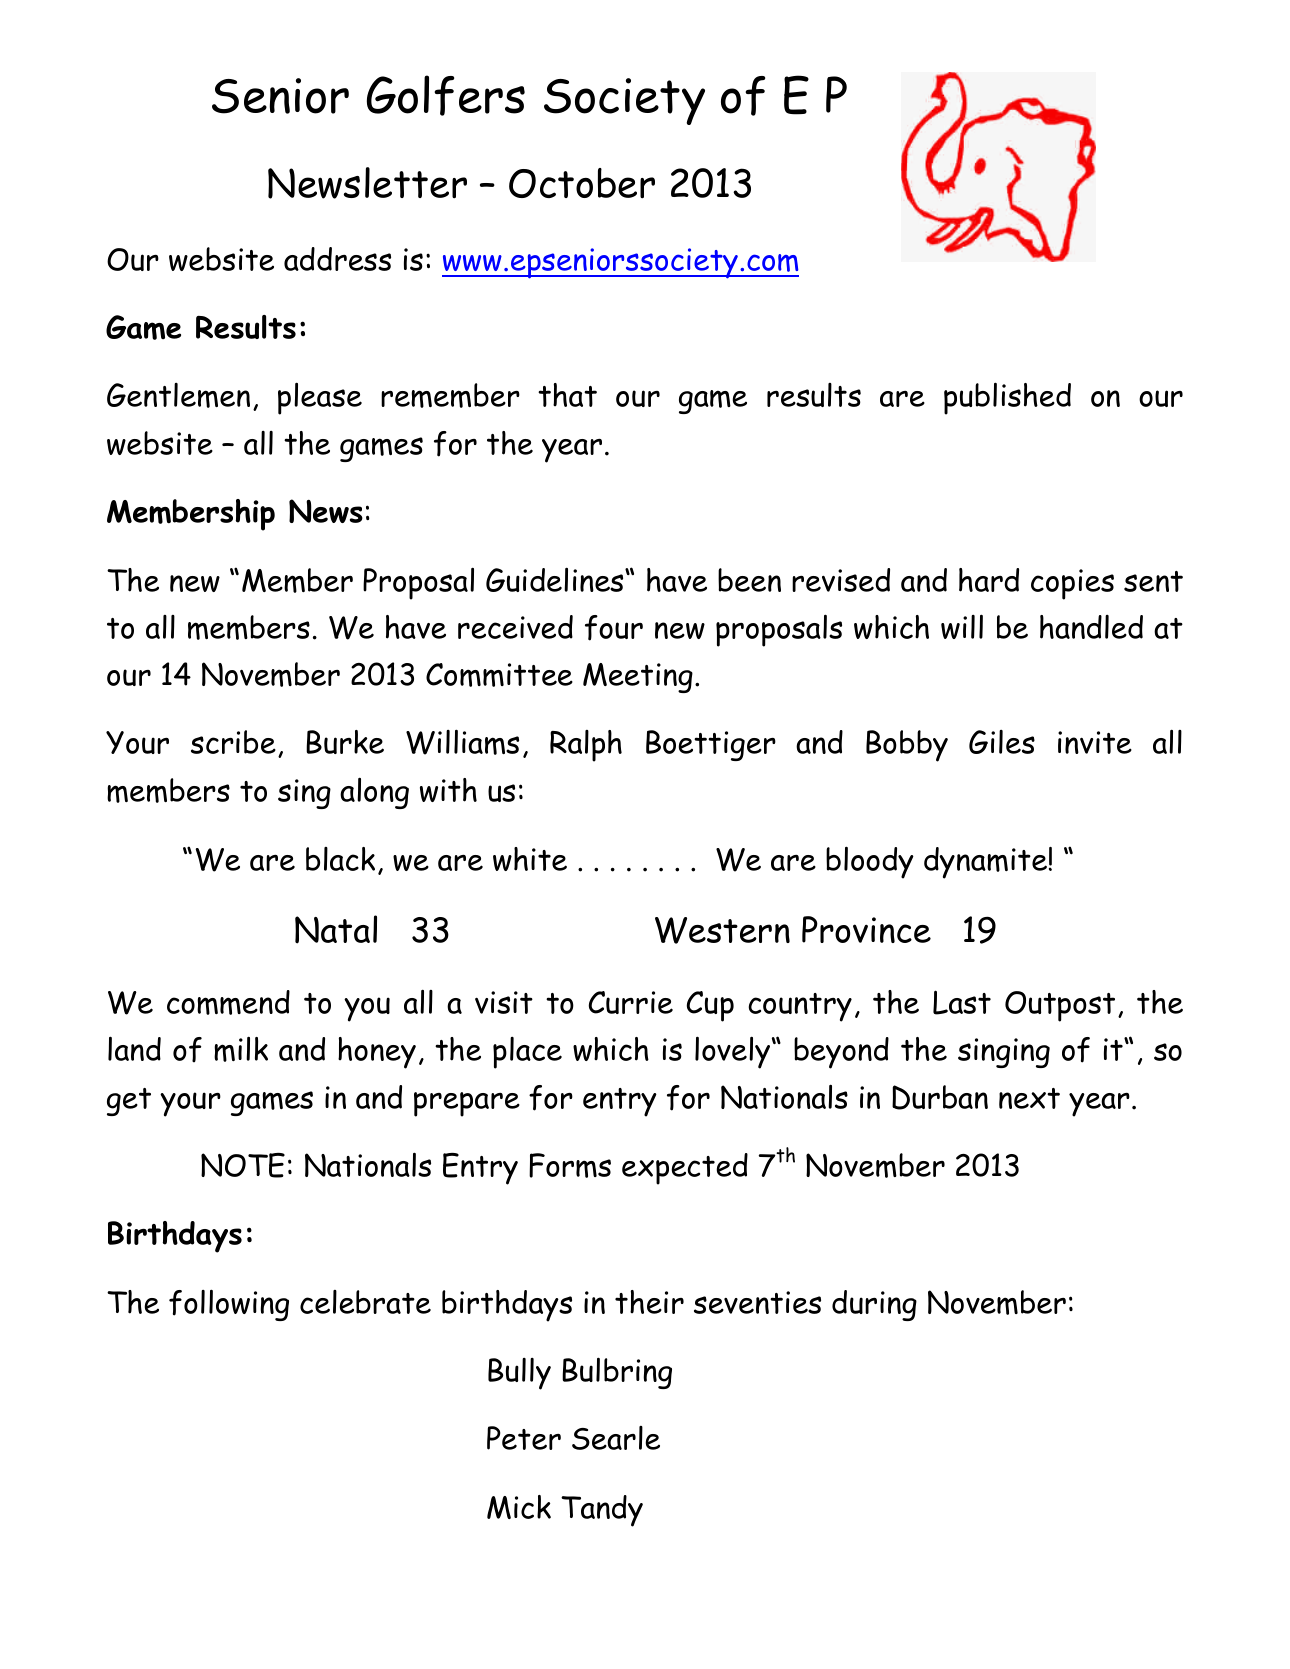 This screenshot has height=1669, width=1290. What do you see at coordinates (229, 1305) in the screenshot?
I see `following` at bounding box center [229, 1305].
